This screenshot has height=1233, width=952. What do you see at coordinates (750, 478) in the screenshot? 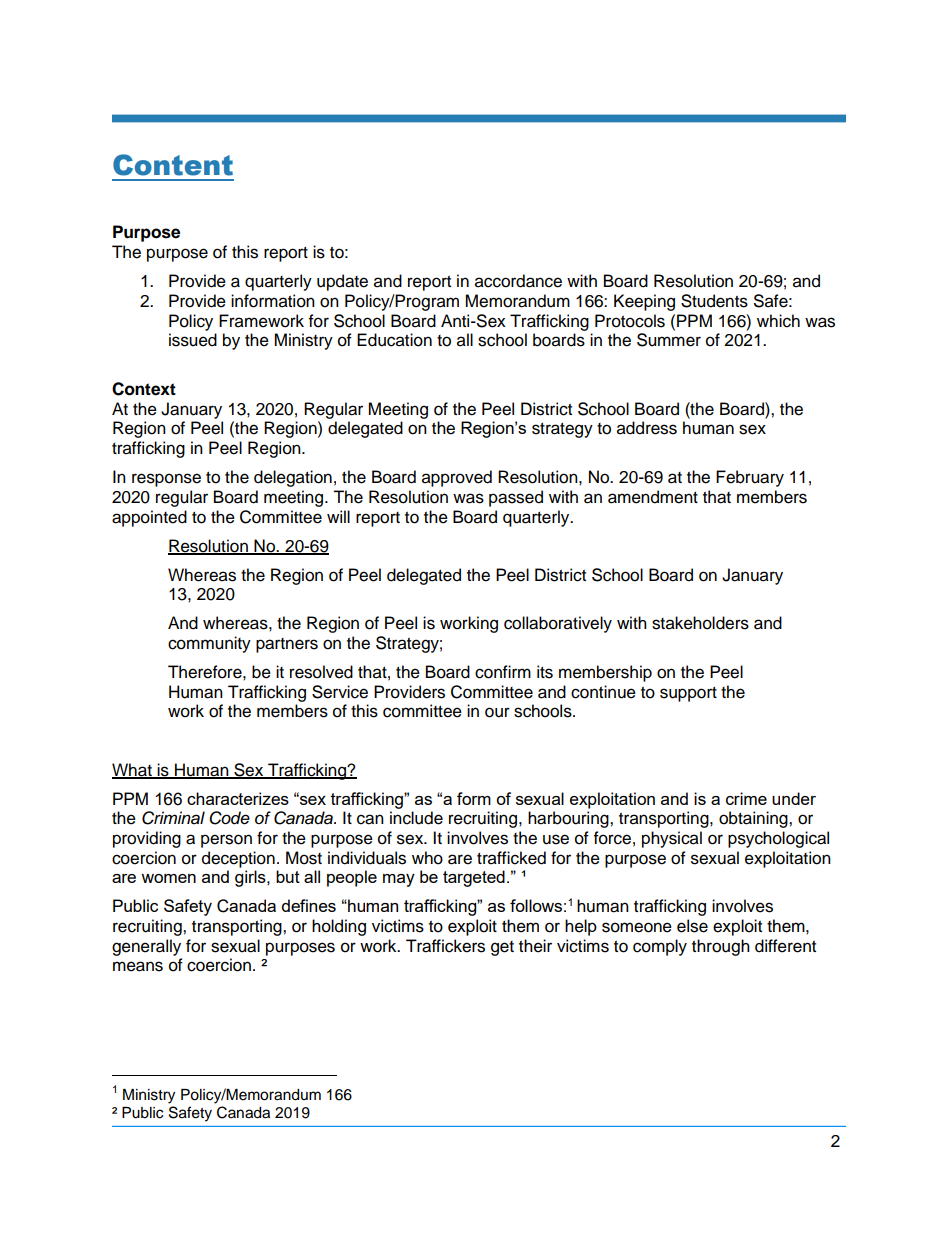
I see `February` at bounding box center [750, 478].
